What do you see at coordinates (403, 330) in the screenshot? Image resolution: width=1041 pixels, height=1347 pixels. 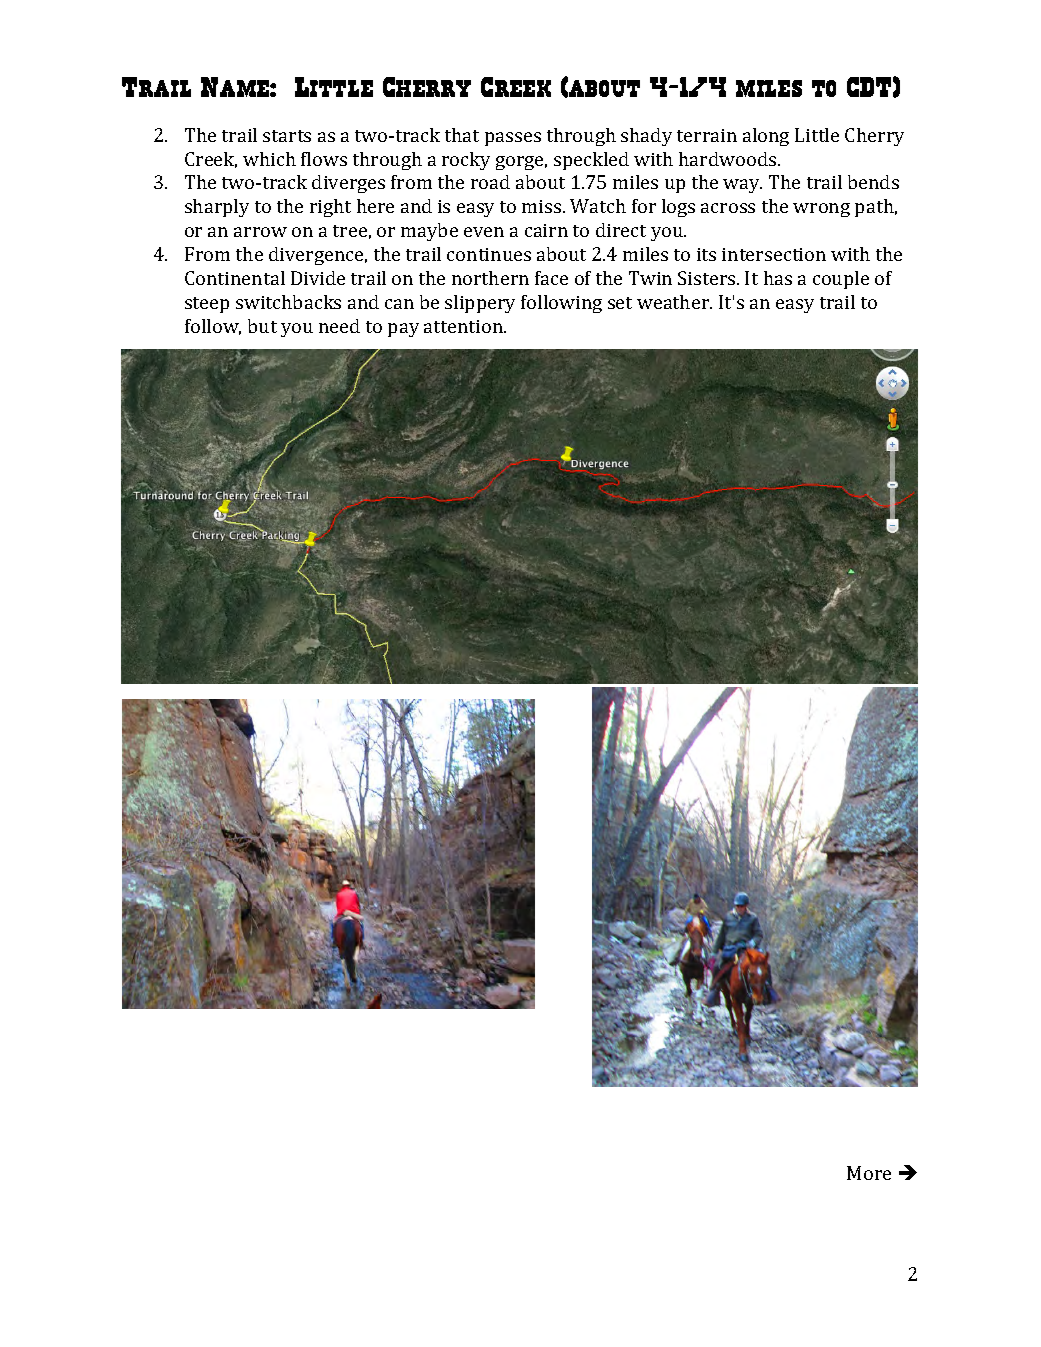 I see `pay` at bounding box center [403, 330].
